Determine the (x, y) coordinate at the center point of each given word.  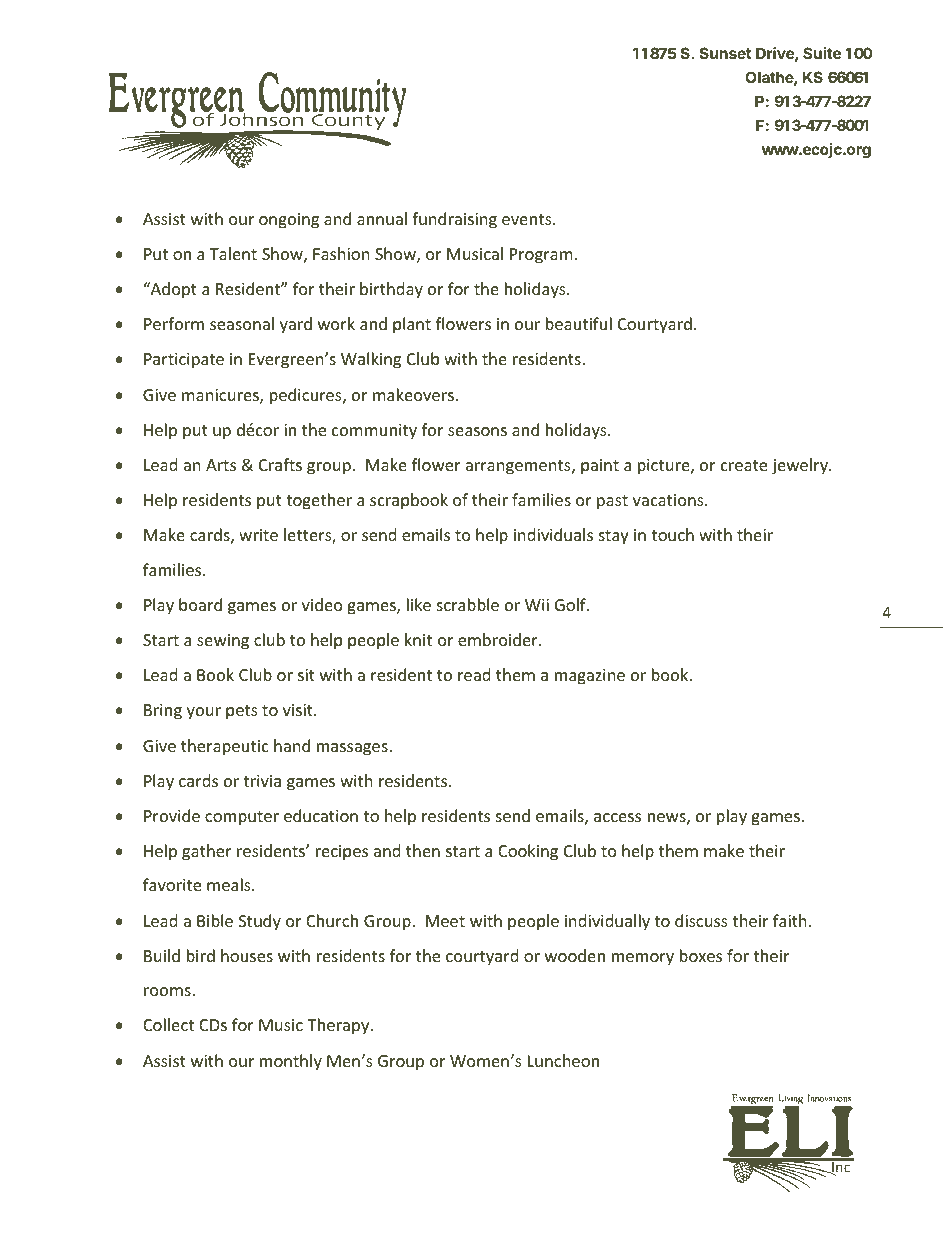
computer (242, 818)
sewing (223, 642)
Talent (233, 253)
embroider (499, 639)
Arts (221, 465)
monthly (291, 1062)
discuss (701, 920)
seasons (477, 431)
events (528, 219)
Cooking (528, 852)
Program (541, 256)
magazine (590, 677)
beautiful (579, 323)
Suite (822, 53)
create (744, 465)
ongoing (289, 221)
